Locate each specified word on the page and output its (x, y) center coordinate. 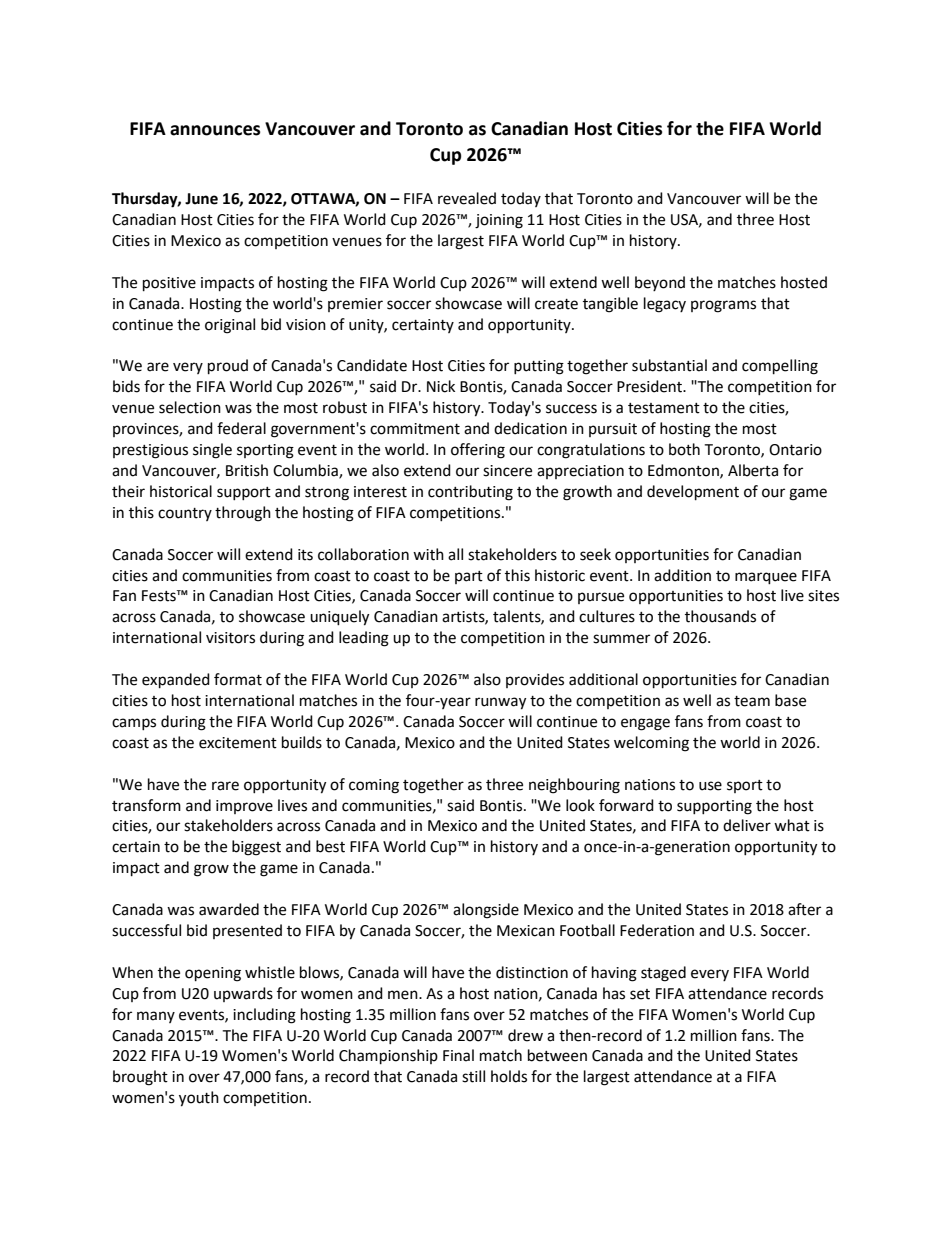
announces (215, 130)
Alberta (753, 470)
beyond (660, 283)
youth (199, 1099)
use (710, 786)
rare (225, 786)
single (212, 451)
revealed (467, 198)
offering (478, 451)
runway (500, 703)
